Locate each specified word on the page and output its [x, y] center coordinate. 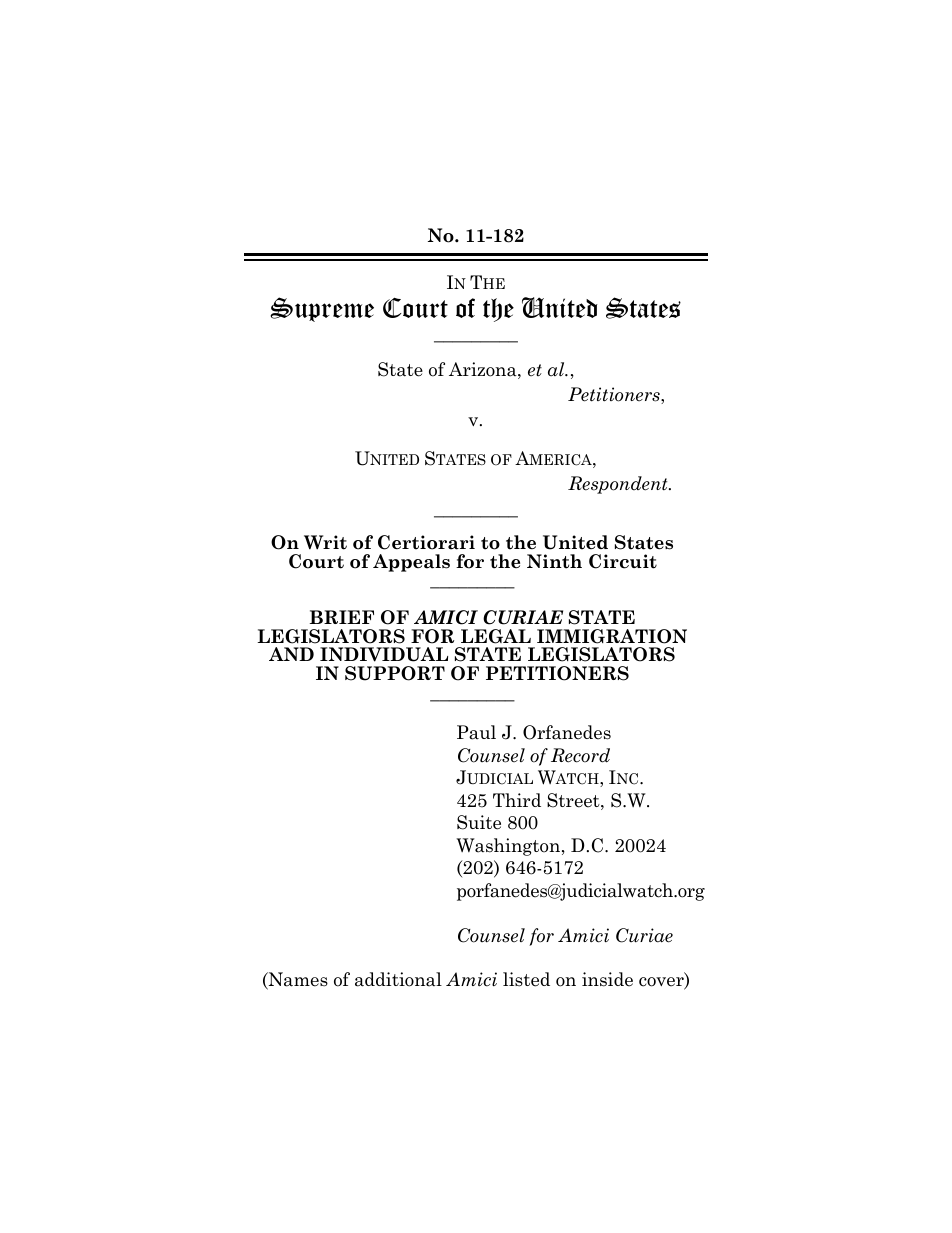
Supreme [322, 309]
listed [526, 979]
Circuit [623, 561]
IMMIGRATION [612, 636]
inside [607, 979]
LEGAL [496, 636]
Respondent [619, 485]
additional [398, 979]
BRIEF [342, 617]
